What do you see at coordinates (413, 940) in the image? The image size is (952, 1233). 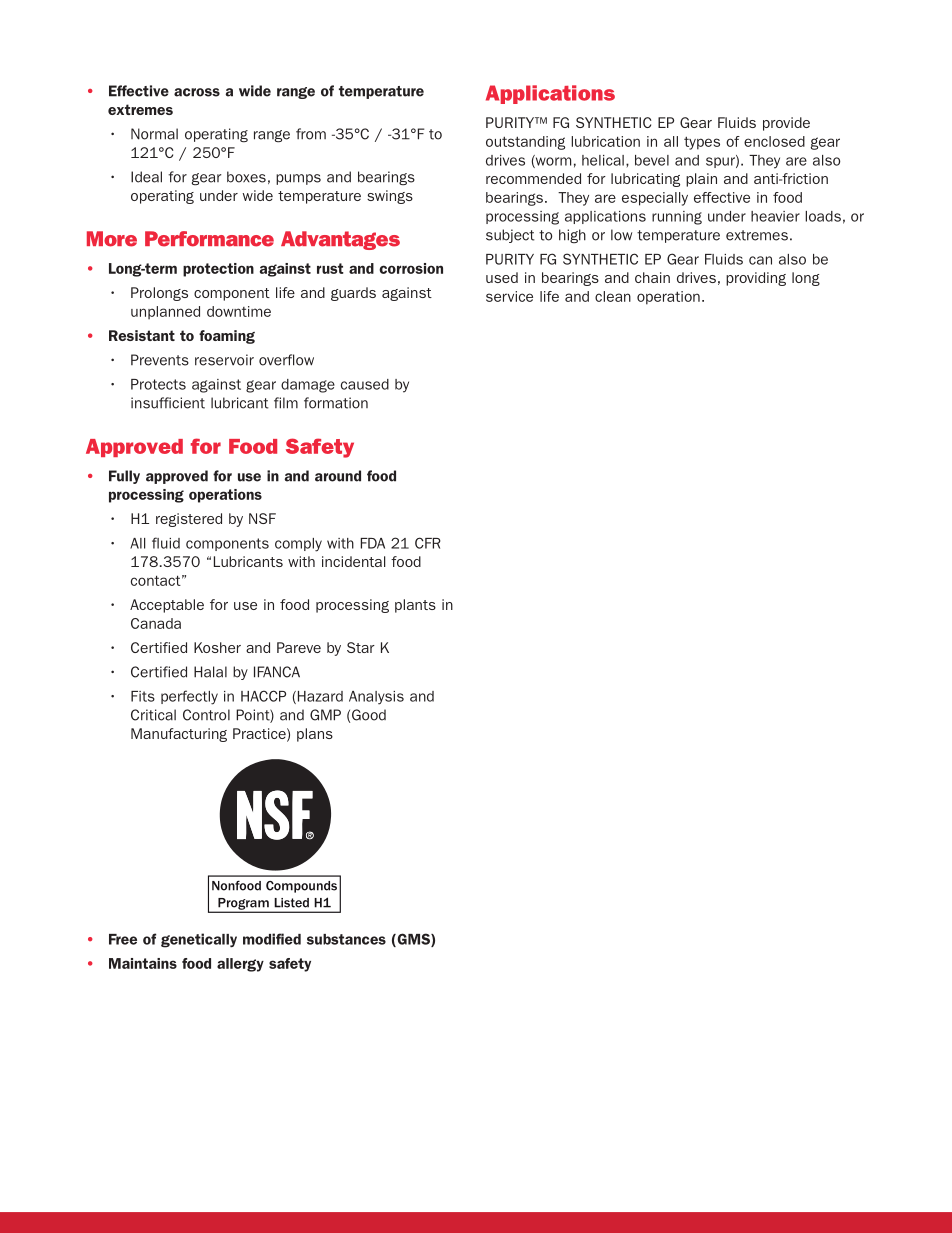 I see `GMS` at bounding box center [413, 940].
